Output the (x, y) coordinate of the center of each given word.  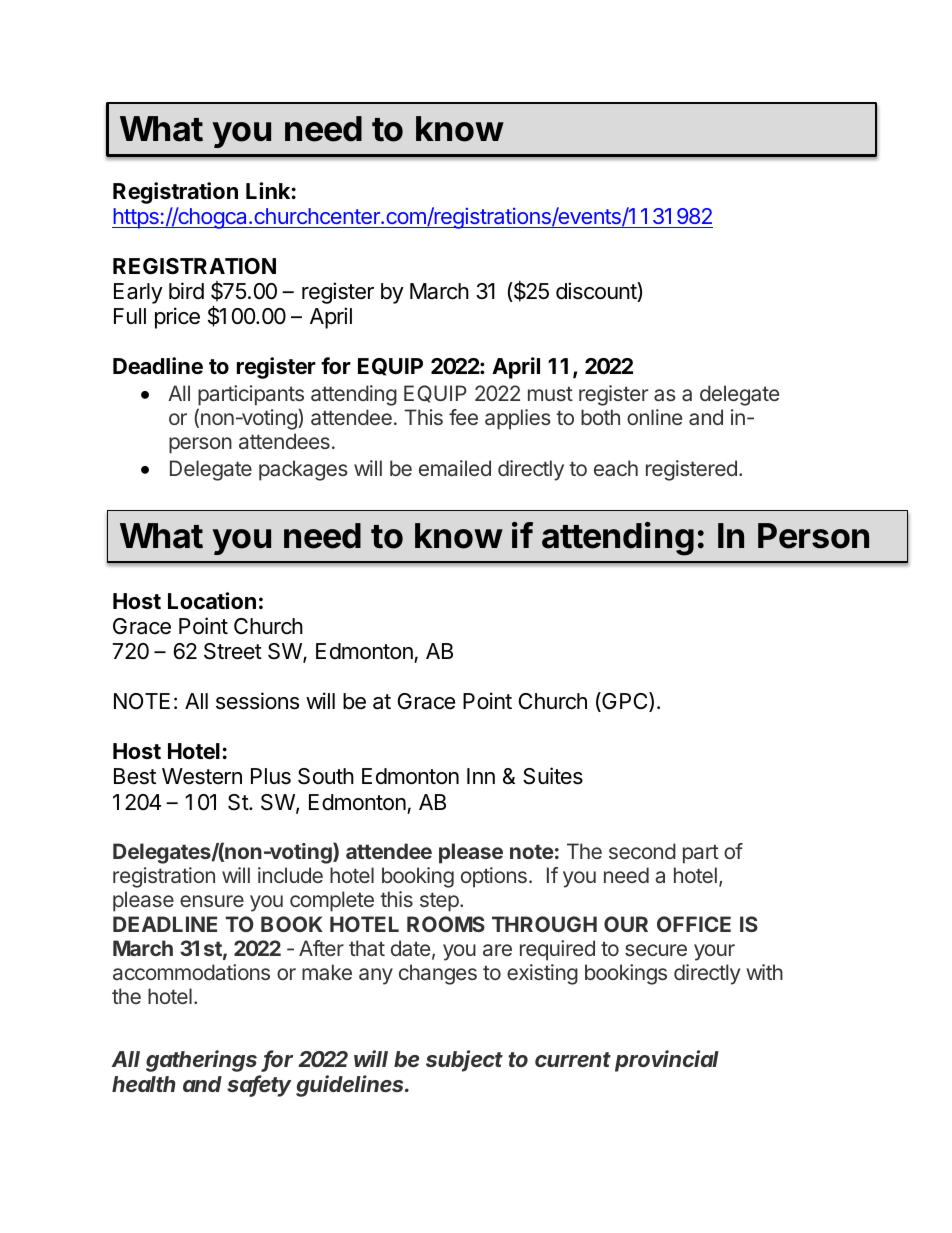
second (642, 851)
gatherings (201, 1061)
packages (303, 470)
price (177, 318)
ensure (212, 901)
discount (597, 292)
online (654, 417)
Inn (481, 776)
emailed (455, 468)
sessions (257, 701)
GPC (625, 702)
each (616, 468)
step (440, 902)
